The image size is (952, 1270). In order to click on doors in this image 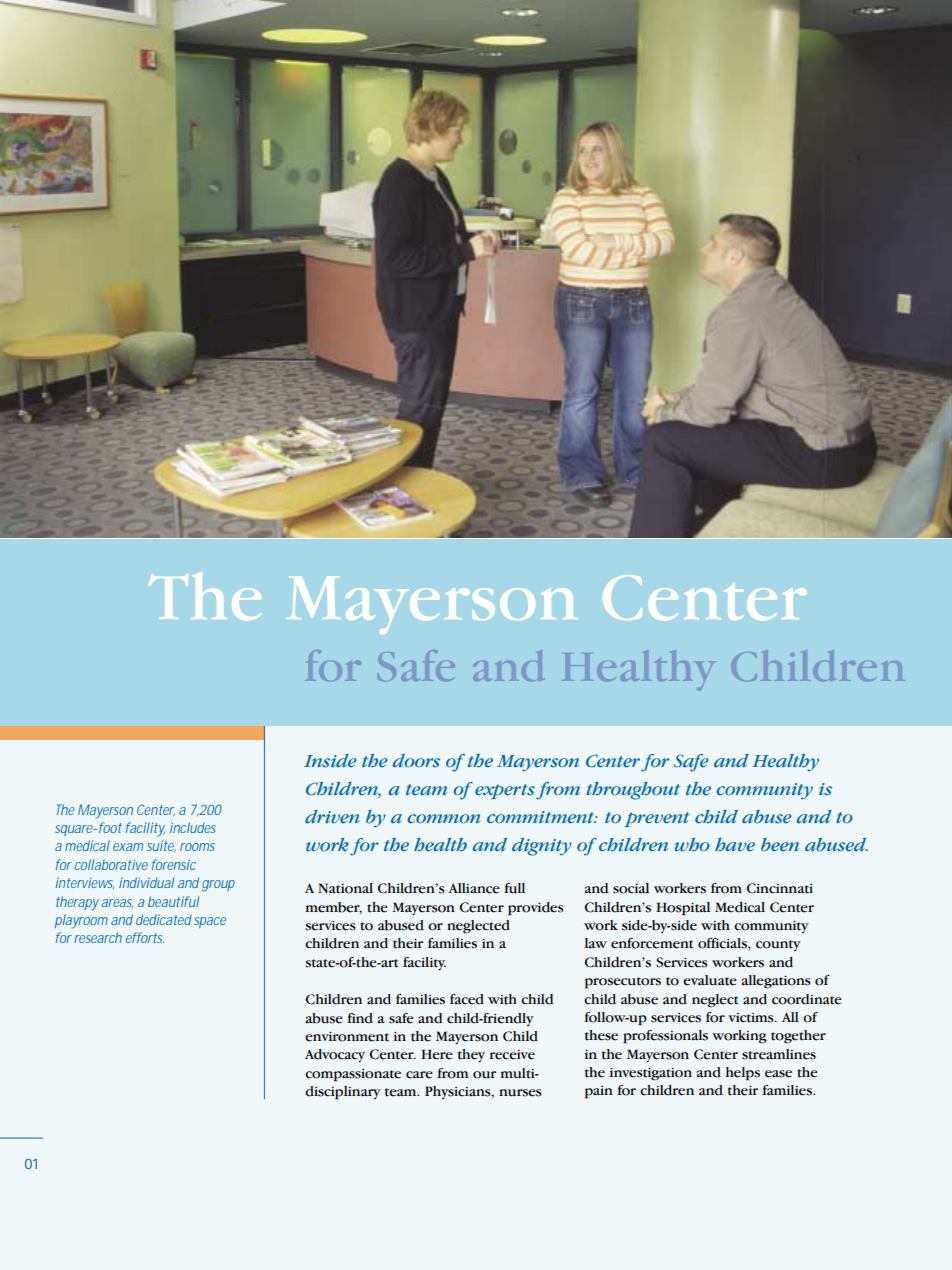, I will do `click(416, 761)`.
